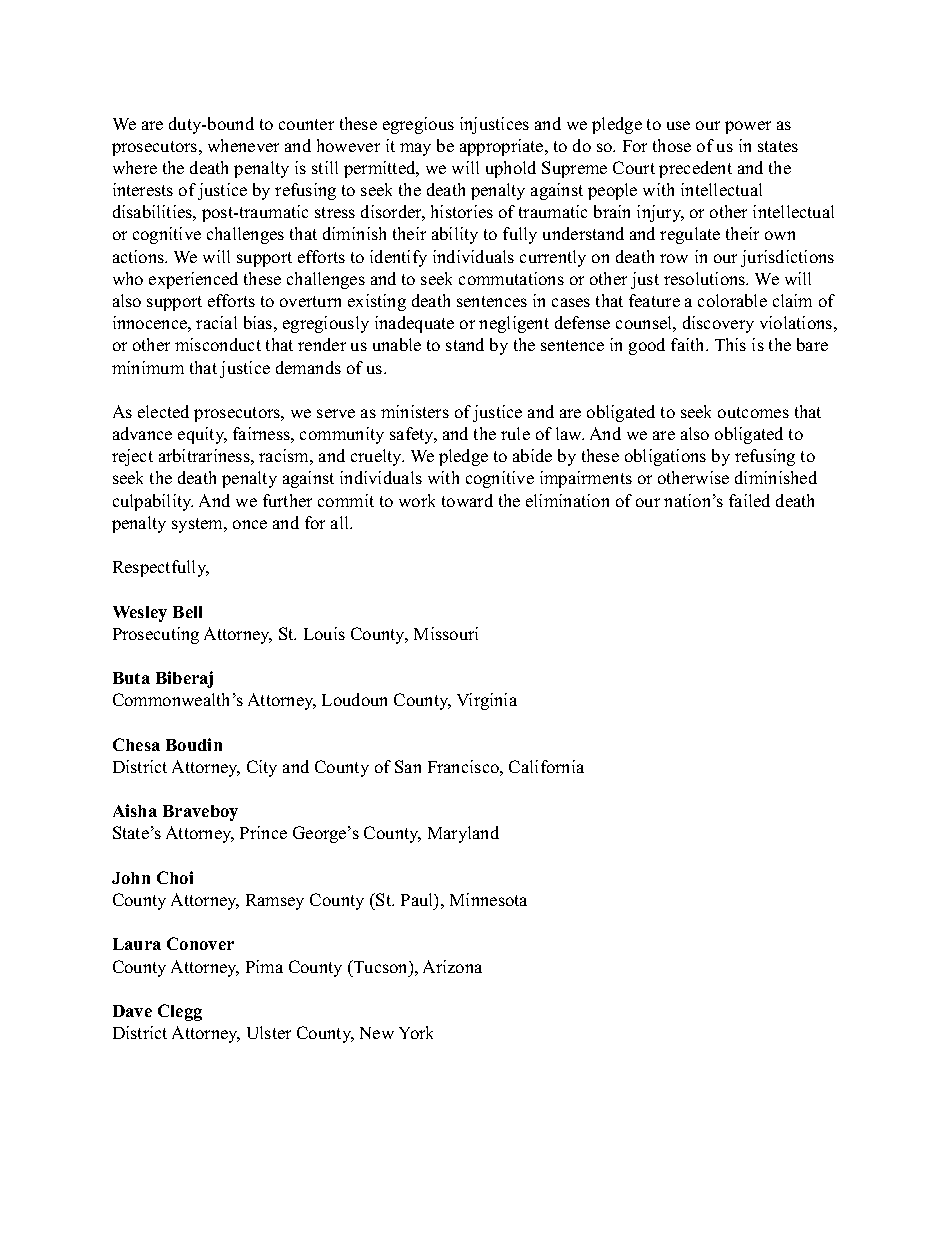 The width and height of the page is (952, 1233). Describe the element at coordinates (749, 500) in the page. I see `failed` at that location.
